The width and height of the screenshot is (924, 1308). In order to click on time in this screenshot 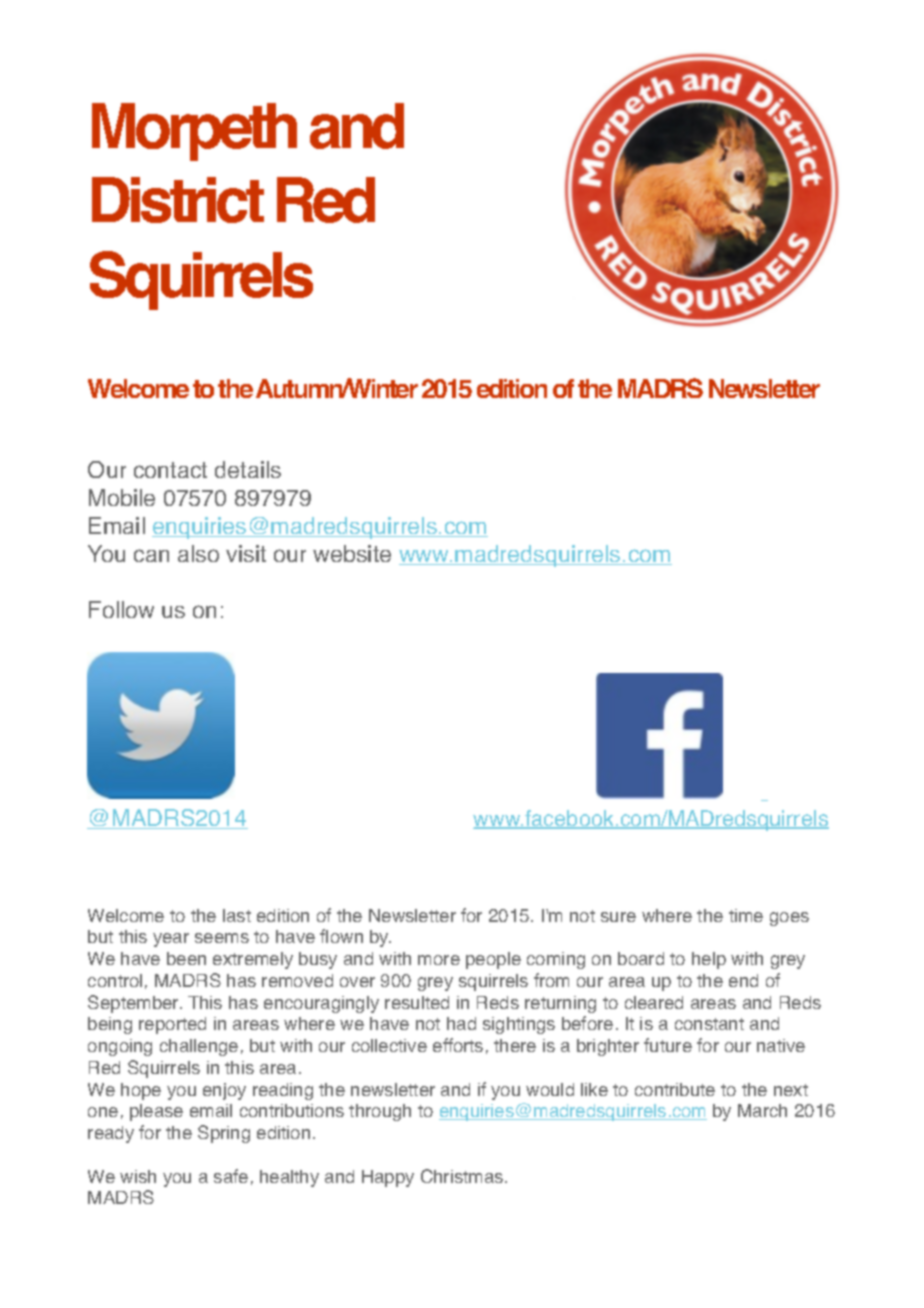, I will do `click(746, 915)`.
